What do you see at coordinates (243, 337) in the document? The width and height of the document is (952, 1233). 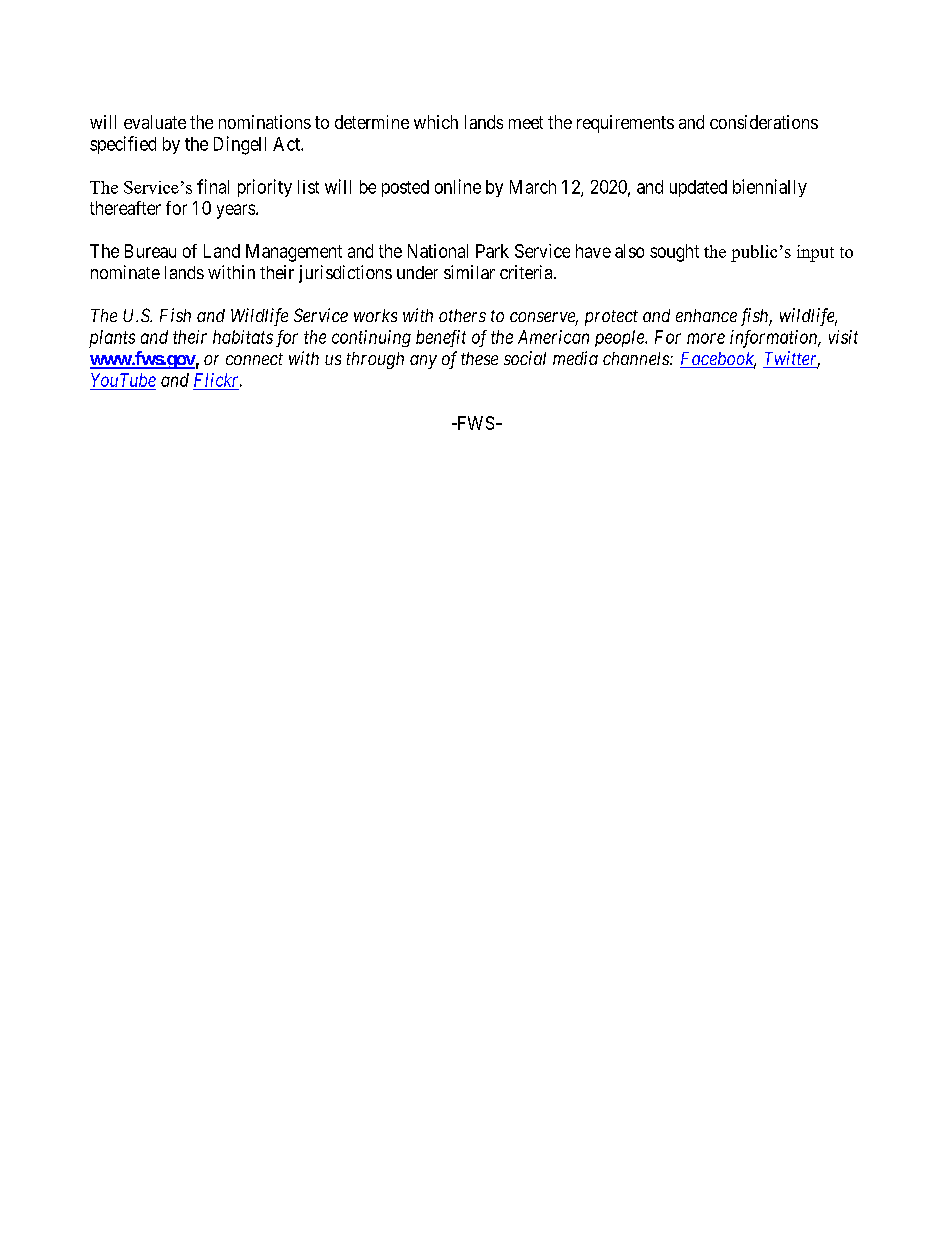 I see `habitats` at bounding box center [243, 337].
